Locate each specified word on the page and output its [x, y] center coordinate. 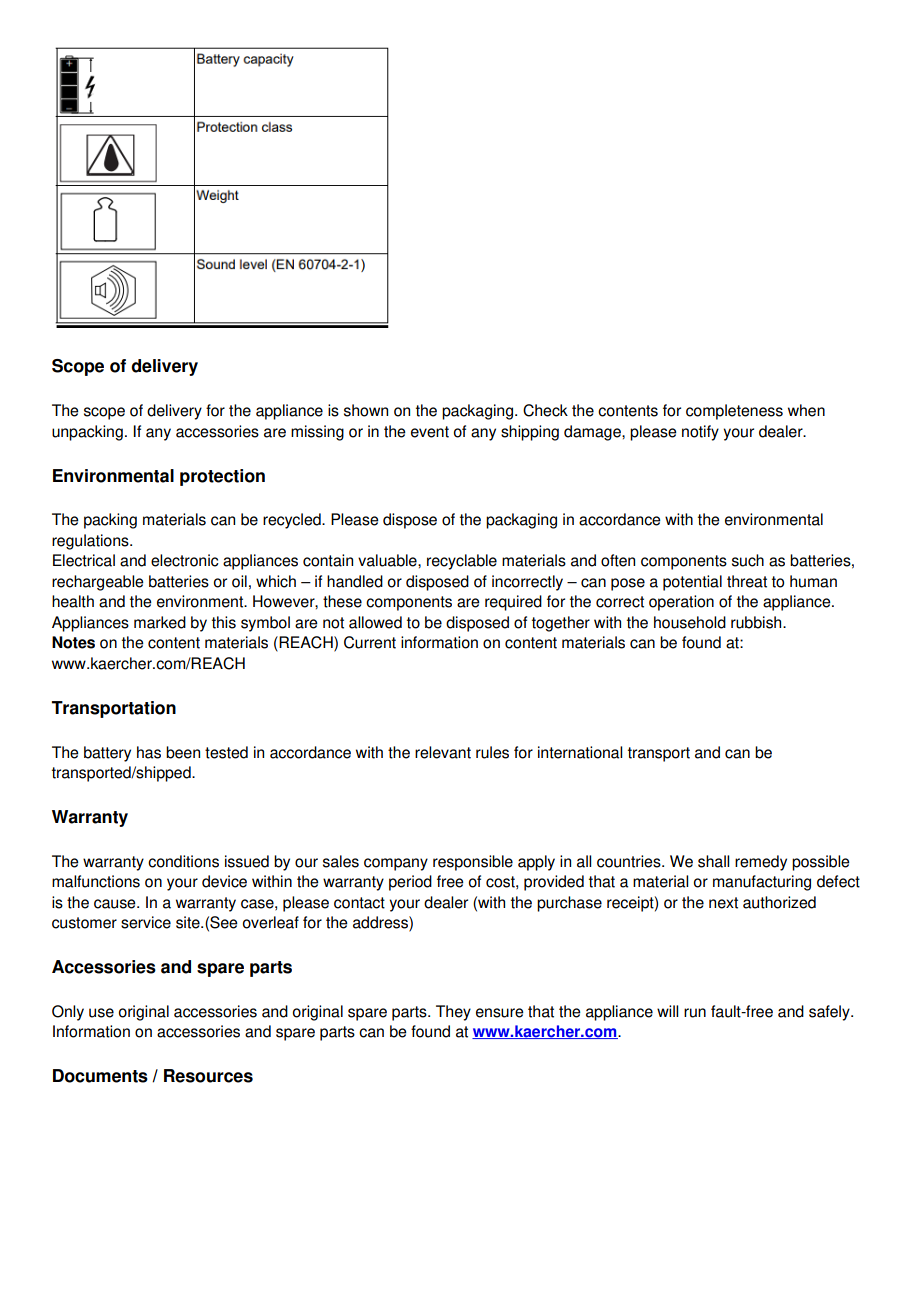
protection [222, 477]
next [723, 903]
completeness [734, 412]
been [183, 752]
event [430, 432]
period [410, 883]
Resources [208, 1076]
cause [116, 904]
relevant [443, 752]
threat [747, 581]
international [580, 752]
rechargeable [98, 583]
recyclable [462, 562]
